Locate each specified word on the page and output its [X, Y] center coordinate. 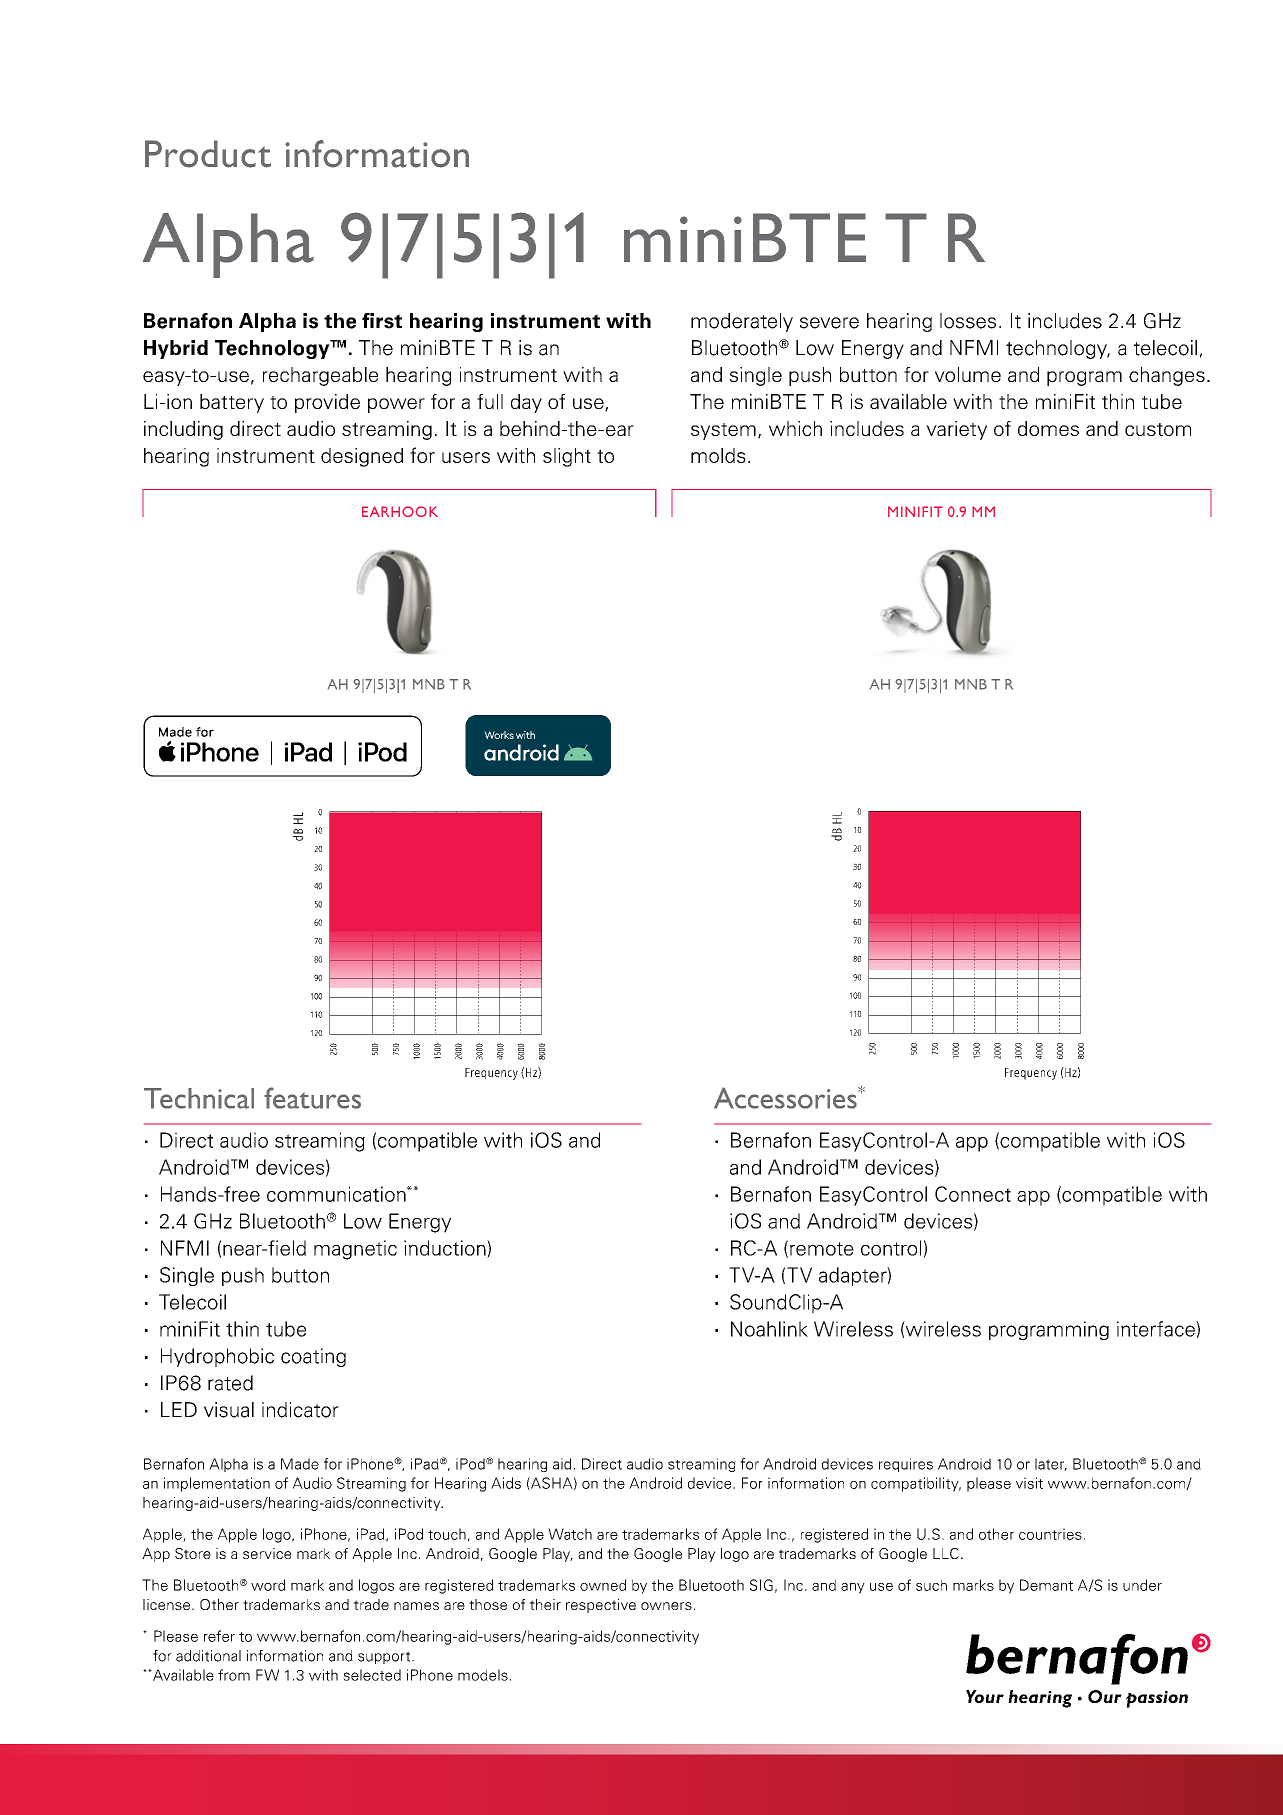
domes [1048, 428]
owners [666, 1606]
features [312, 1098]
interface [1157, 1329]
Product [208, 154]
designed [362, 457]
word [268, 1585]
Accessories [786, 1098]
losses [968, 321]
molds [718, 455]
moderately [742, 322]
